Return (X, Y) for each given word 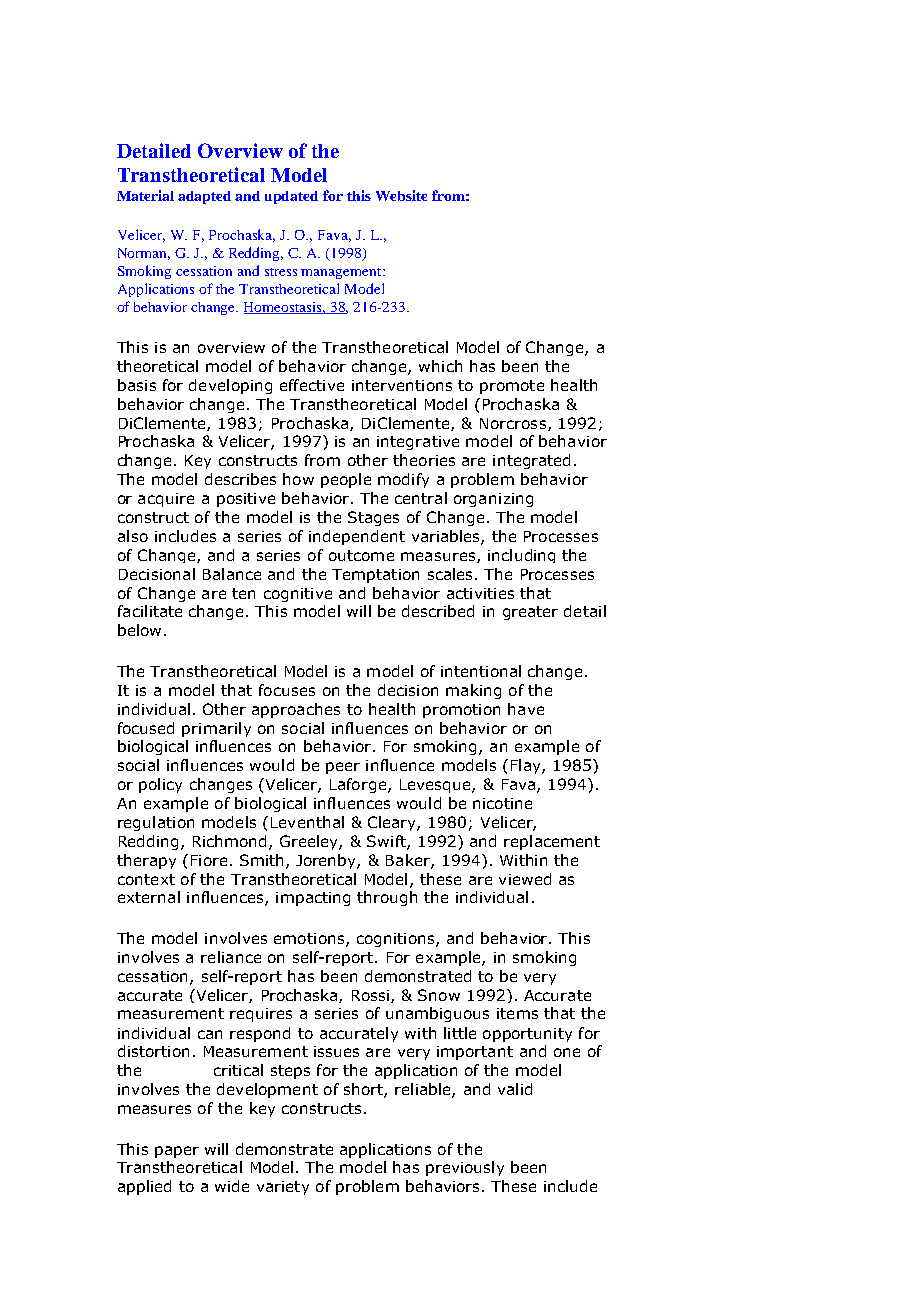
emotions (310, 940)
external (149, 897)
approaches (296, 710)
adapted (204, 197)
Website (401, 195)
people (346, 480)
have (526, 709)
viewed (525, 879)
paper (177, 1152)
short (364, 1090)
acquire (166, 500)
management (342, 273)
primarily (216, 729)
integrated (531, 461)
